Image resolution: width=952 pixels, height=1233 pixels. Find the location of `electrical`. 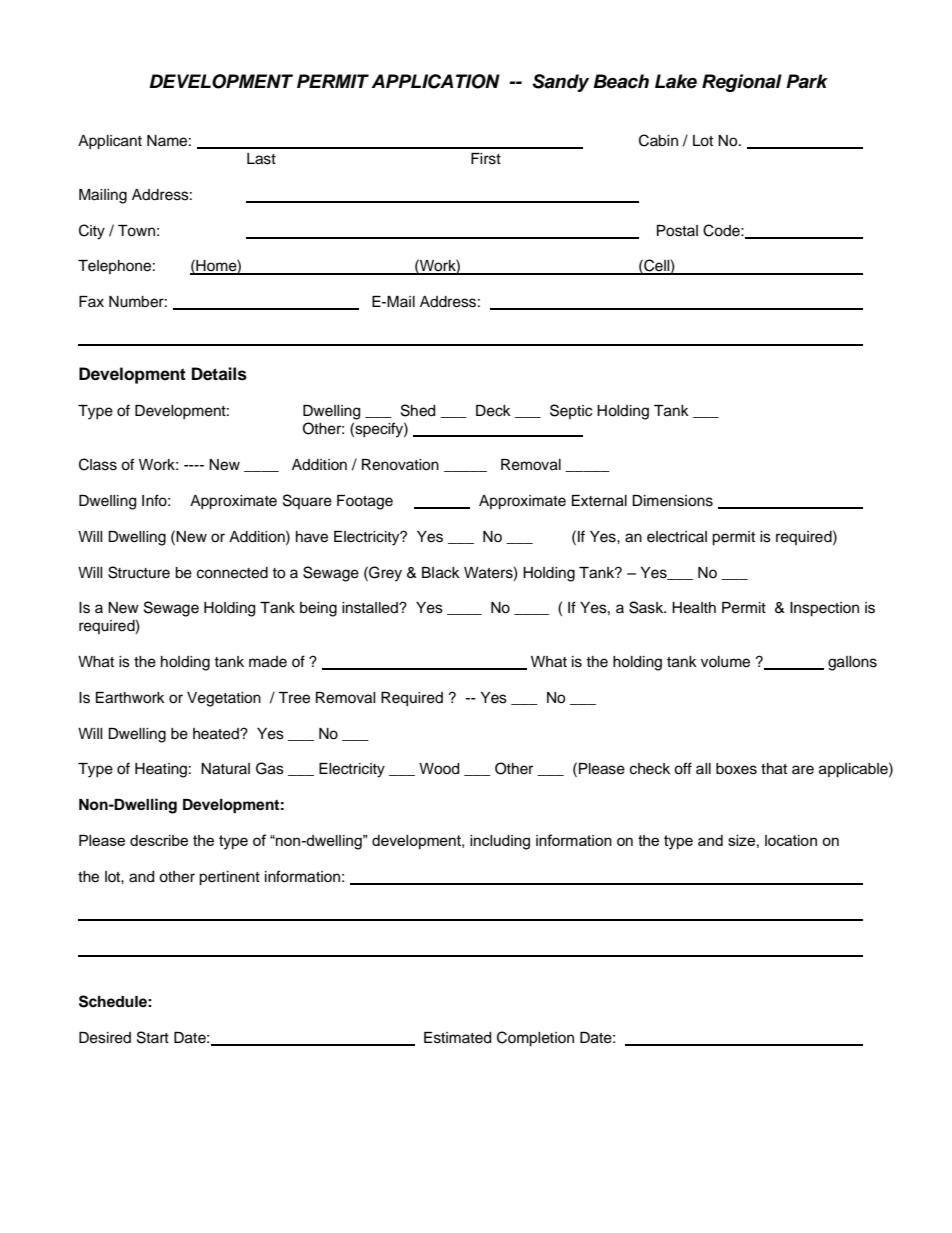

electrical is located at coordinates (677, 537).
